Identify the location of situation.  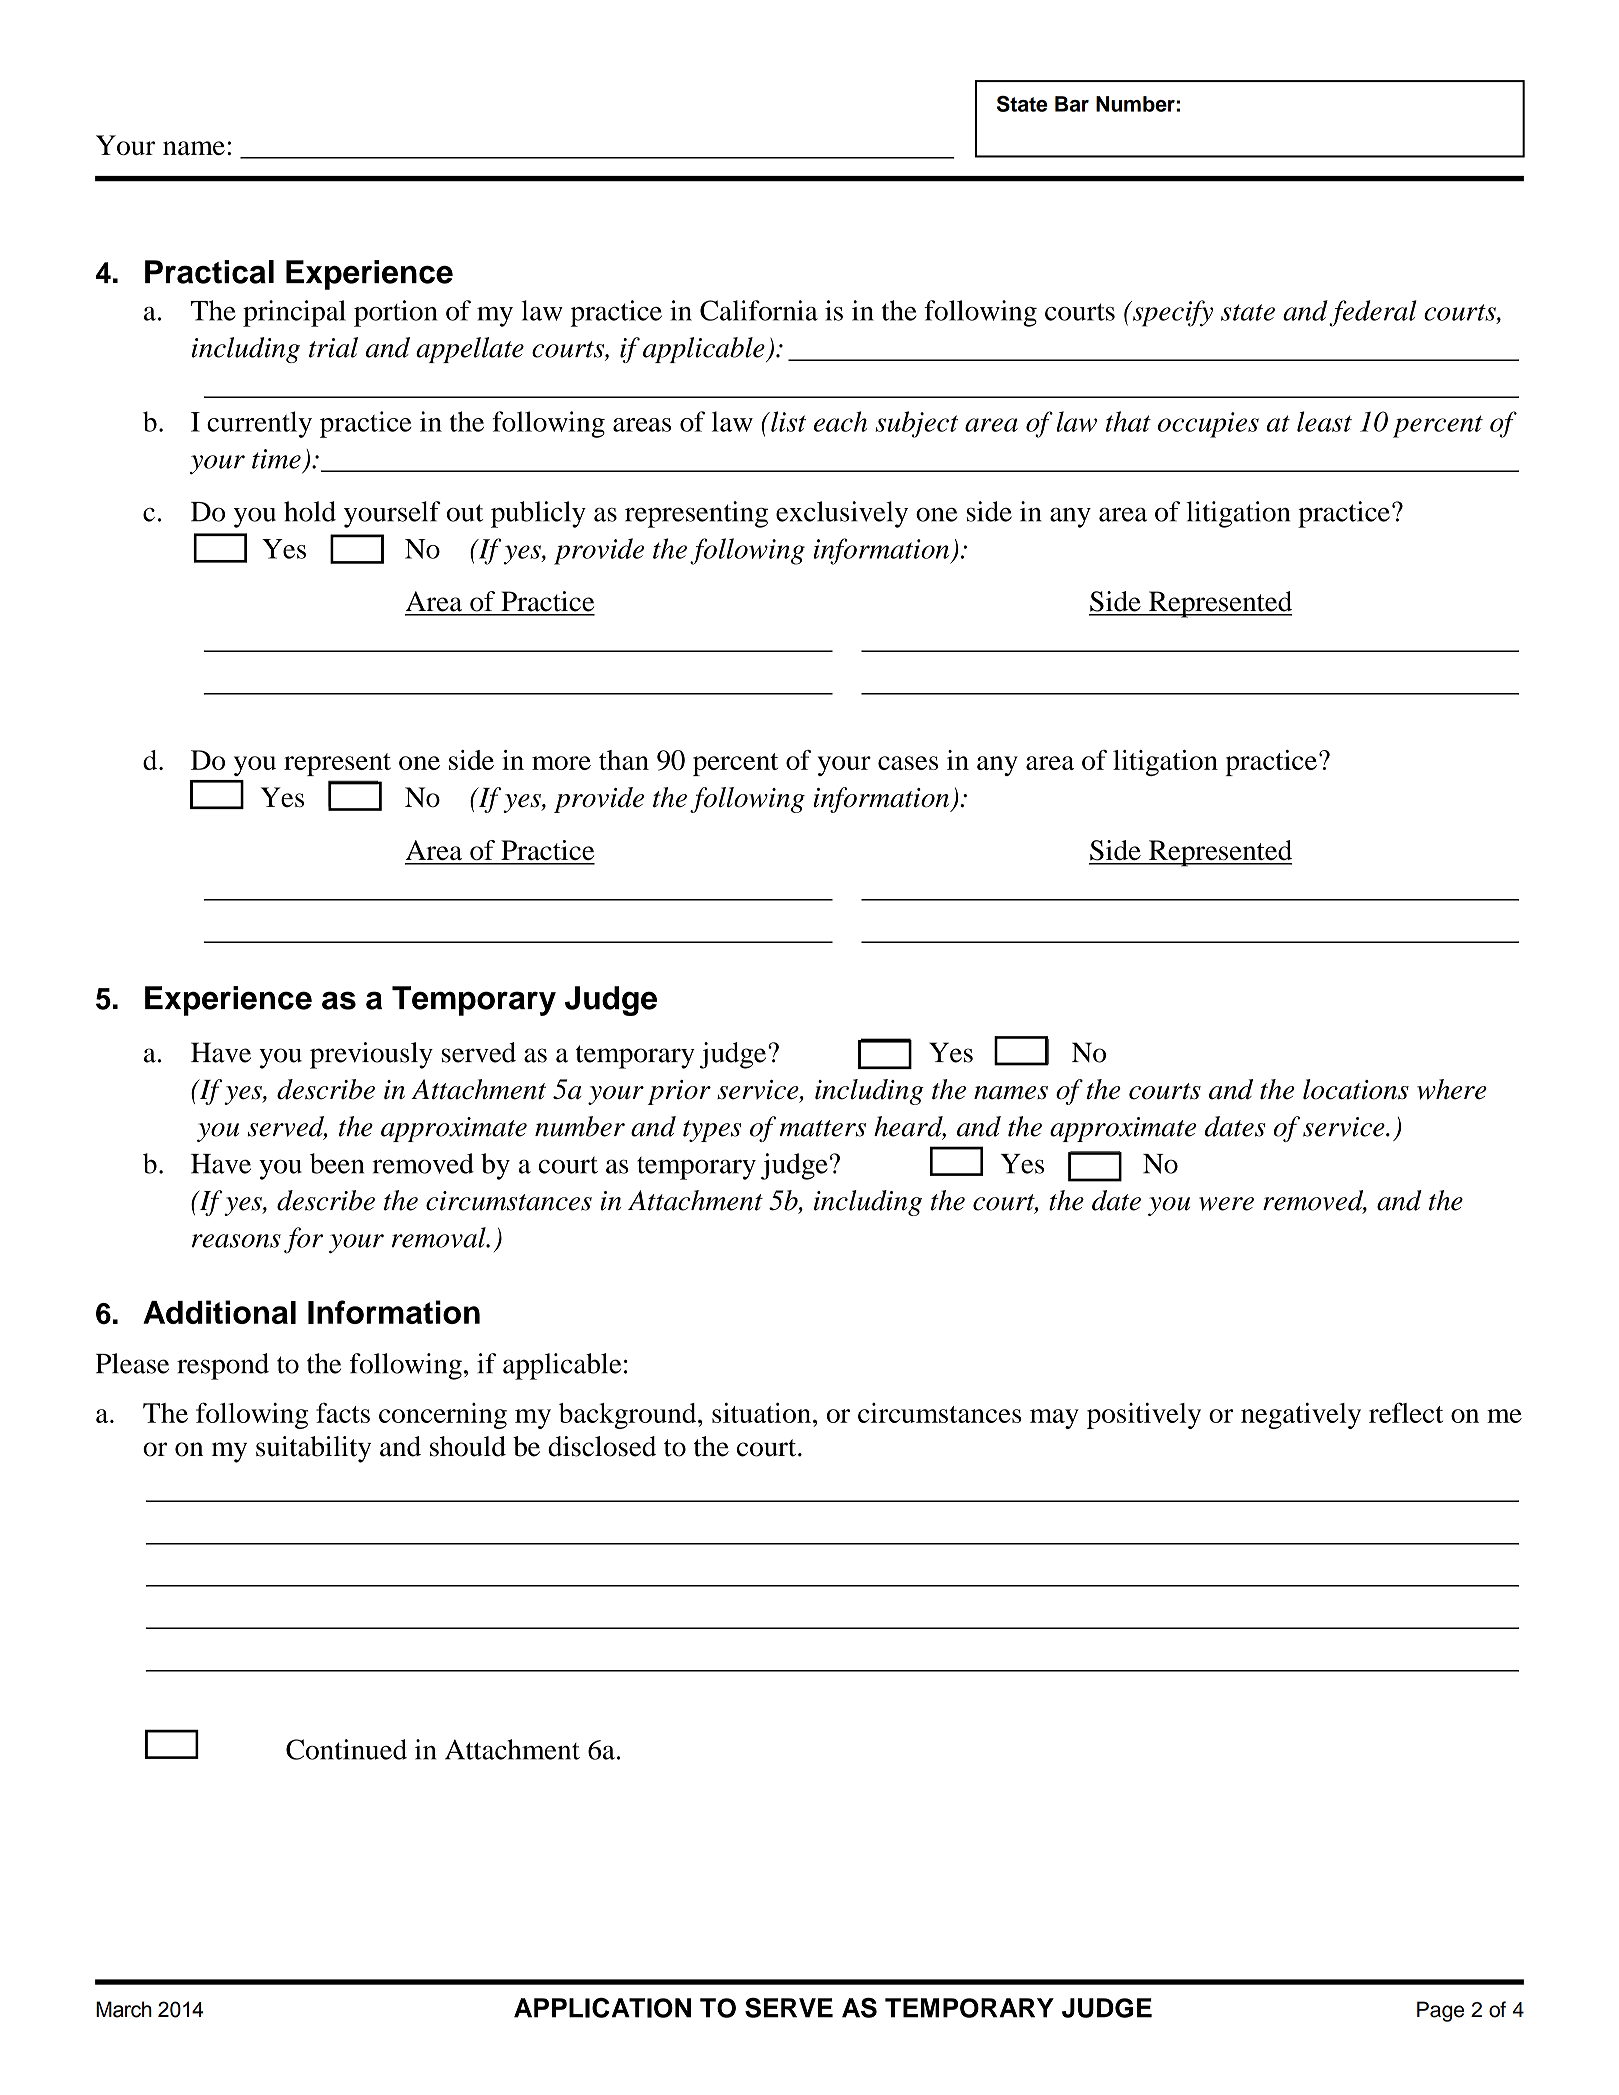
(761, 1412).
